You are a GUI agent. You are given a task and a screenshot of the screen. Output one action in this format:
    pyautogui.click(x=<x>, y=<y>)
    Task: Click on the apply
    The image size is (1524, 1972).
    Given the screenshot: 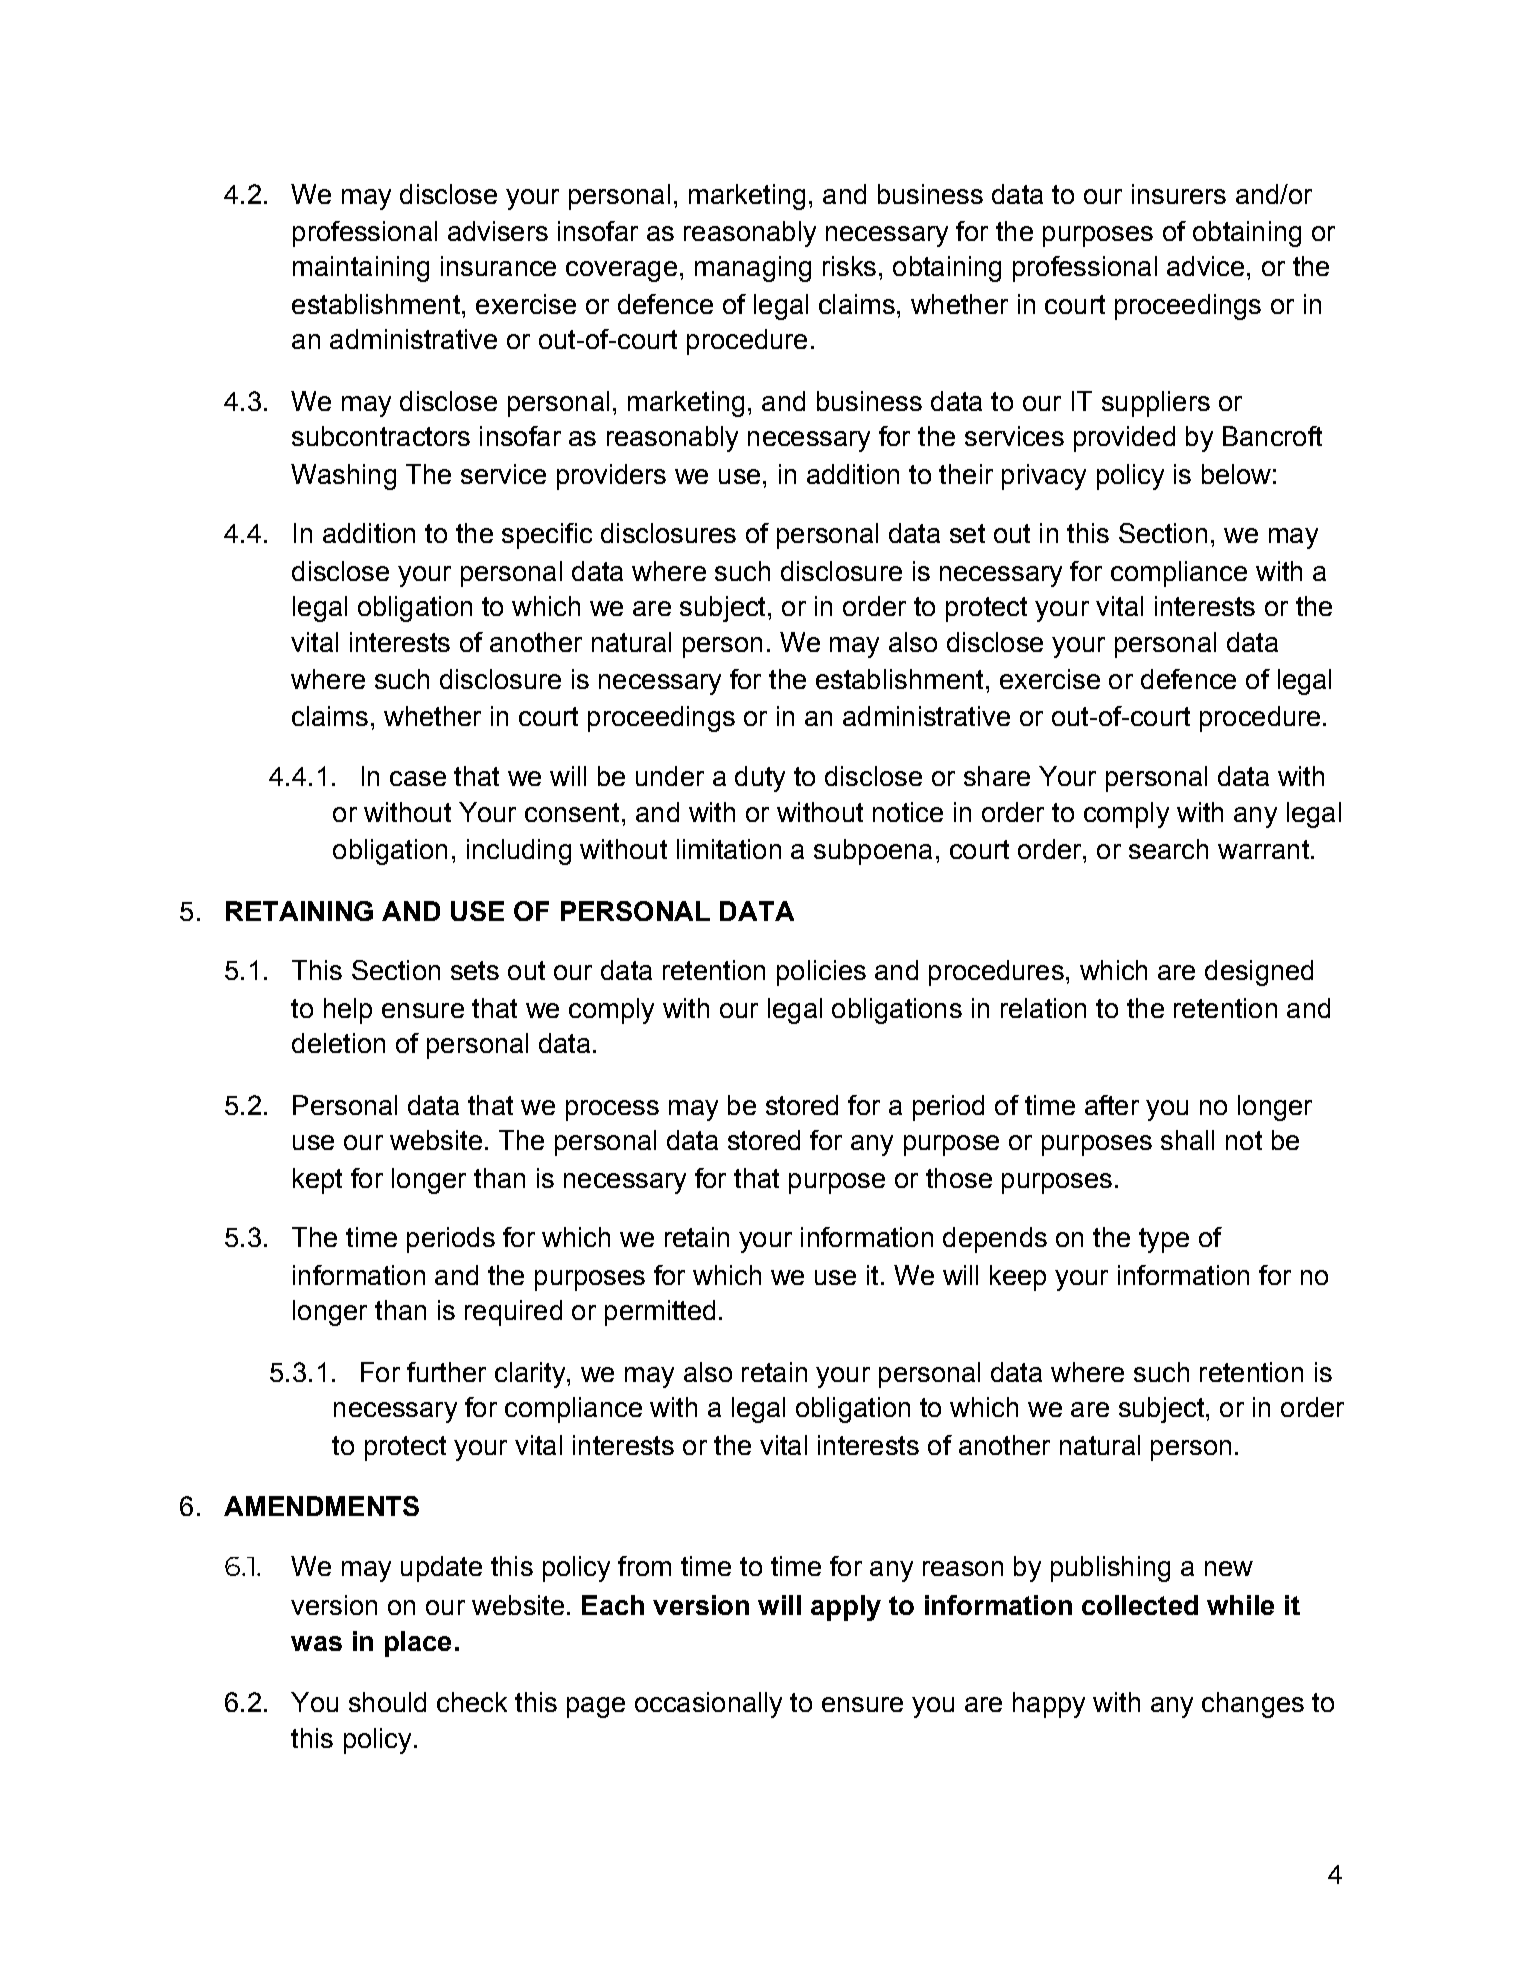 What is the action you would take?
    pyautogui.click(x=846, y=1608)
